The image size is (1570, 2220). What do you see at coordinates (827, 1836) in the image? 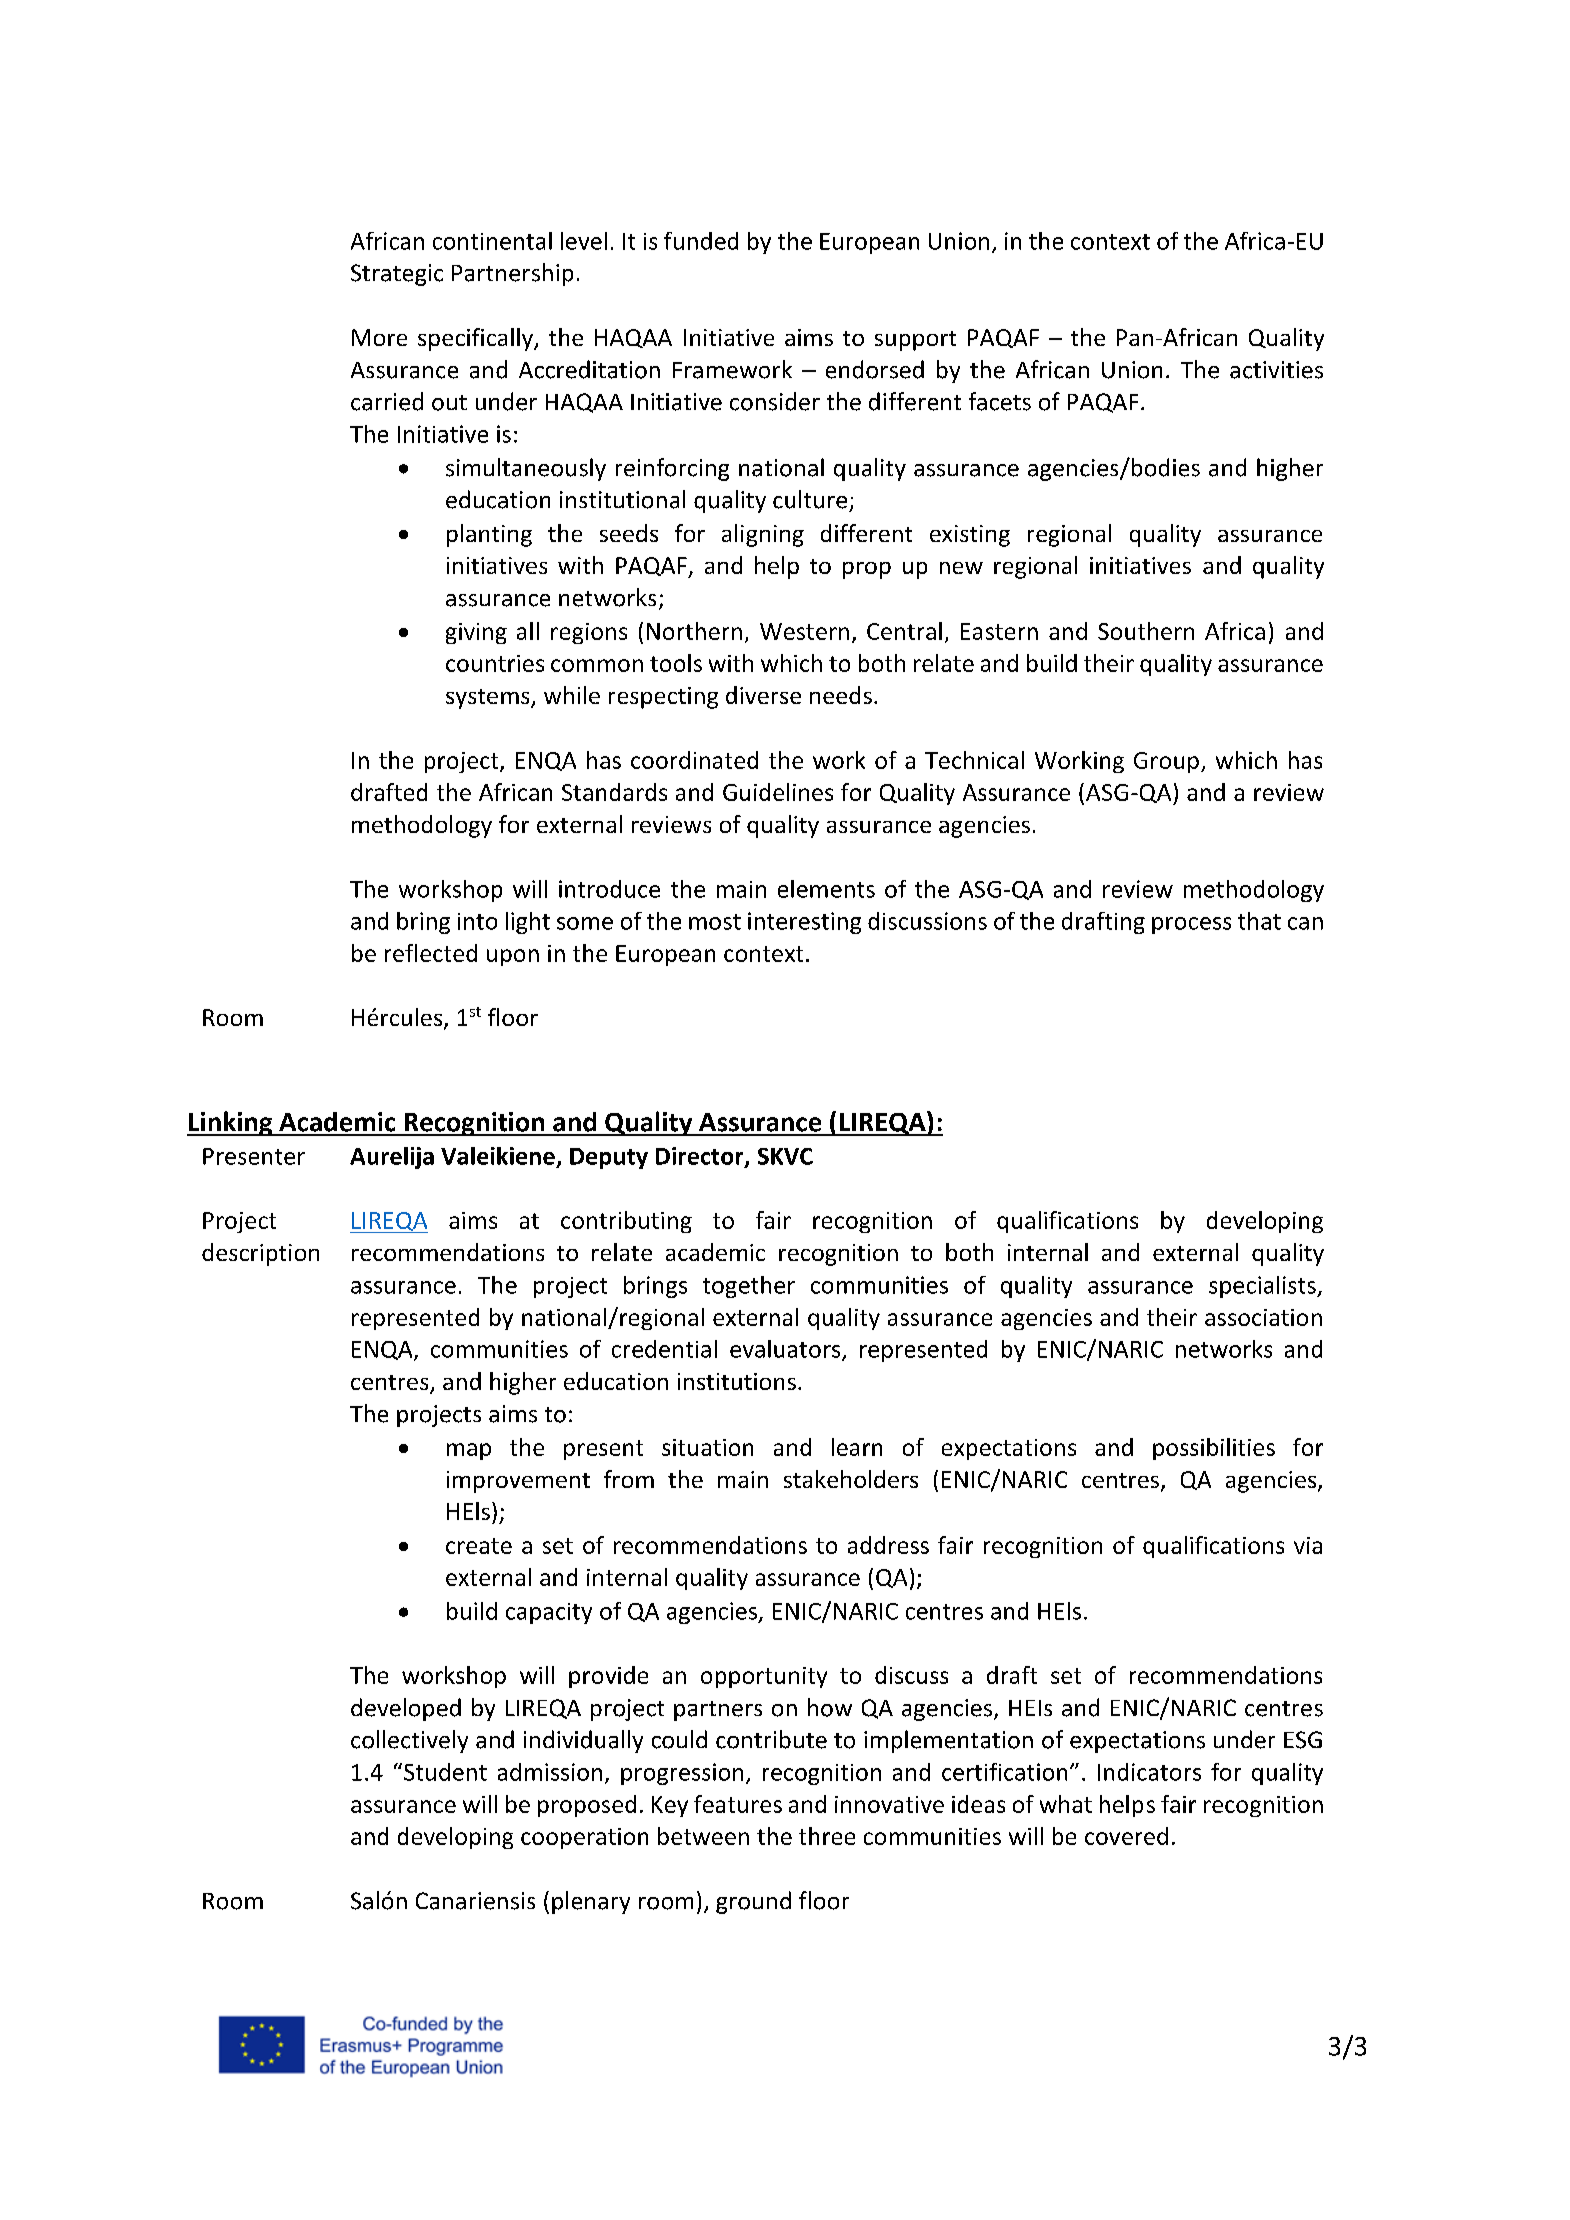
I see `three` at bounding box center [827, 1836].
